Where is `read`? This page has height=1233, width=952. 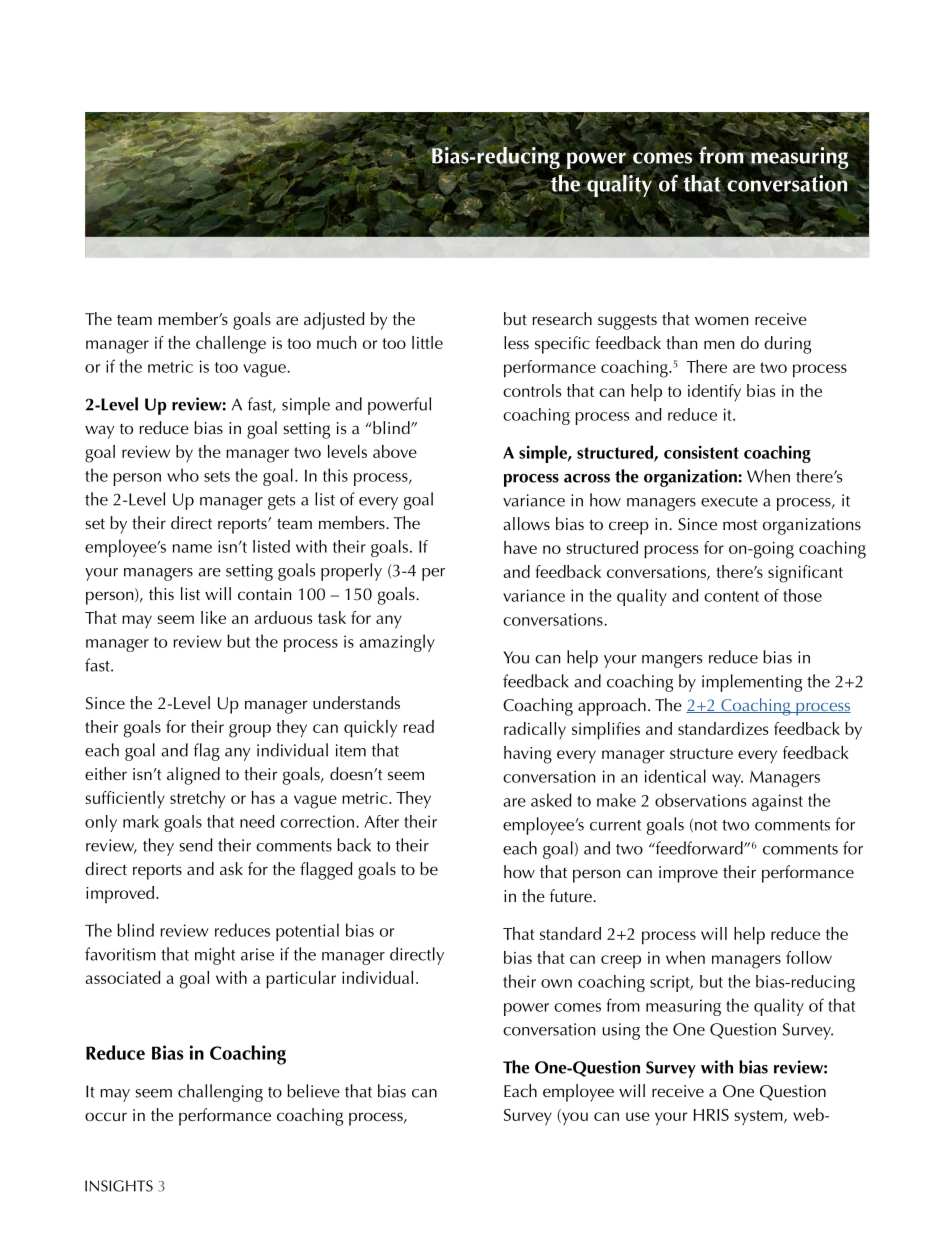 read is located at coordinates (419, 726).
